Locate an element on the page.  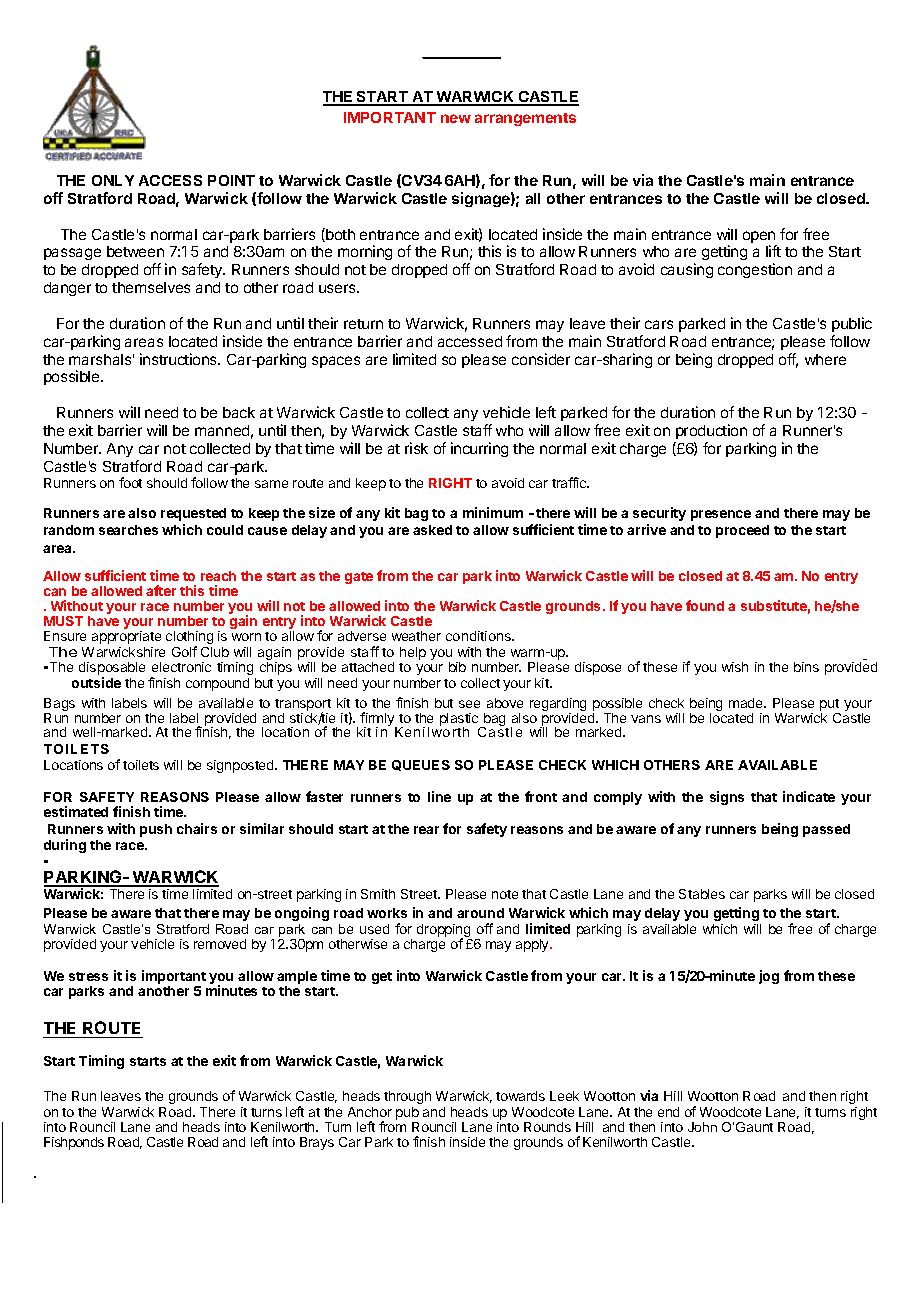
signs is located at coordinates (727, 798).
